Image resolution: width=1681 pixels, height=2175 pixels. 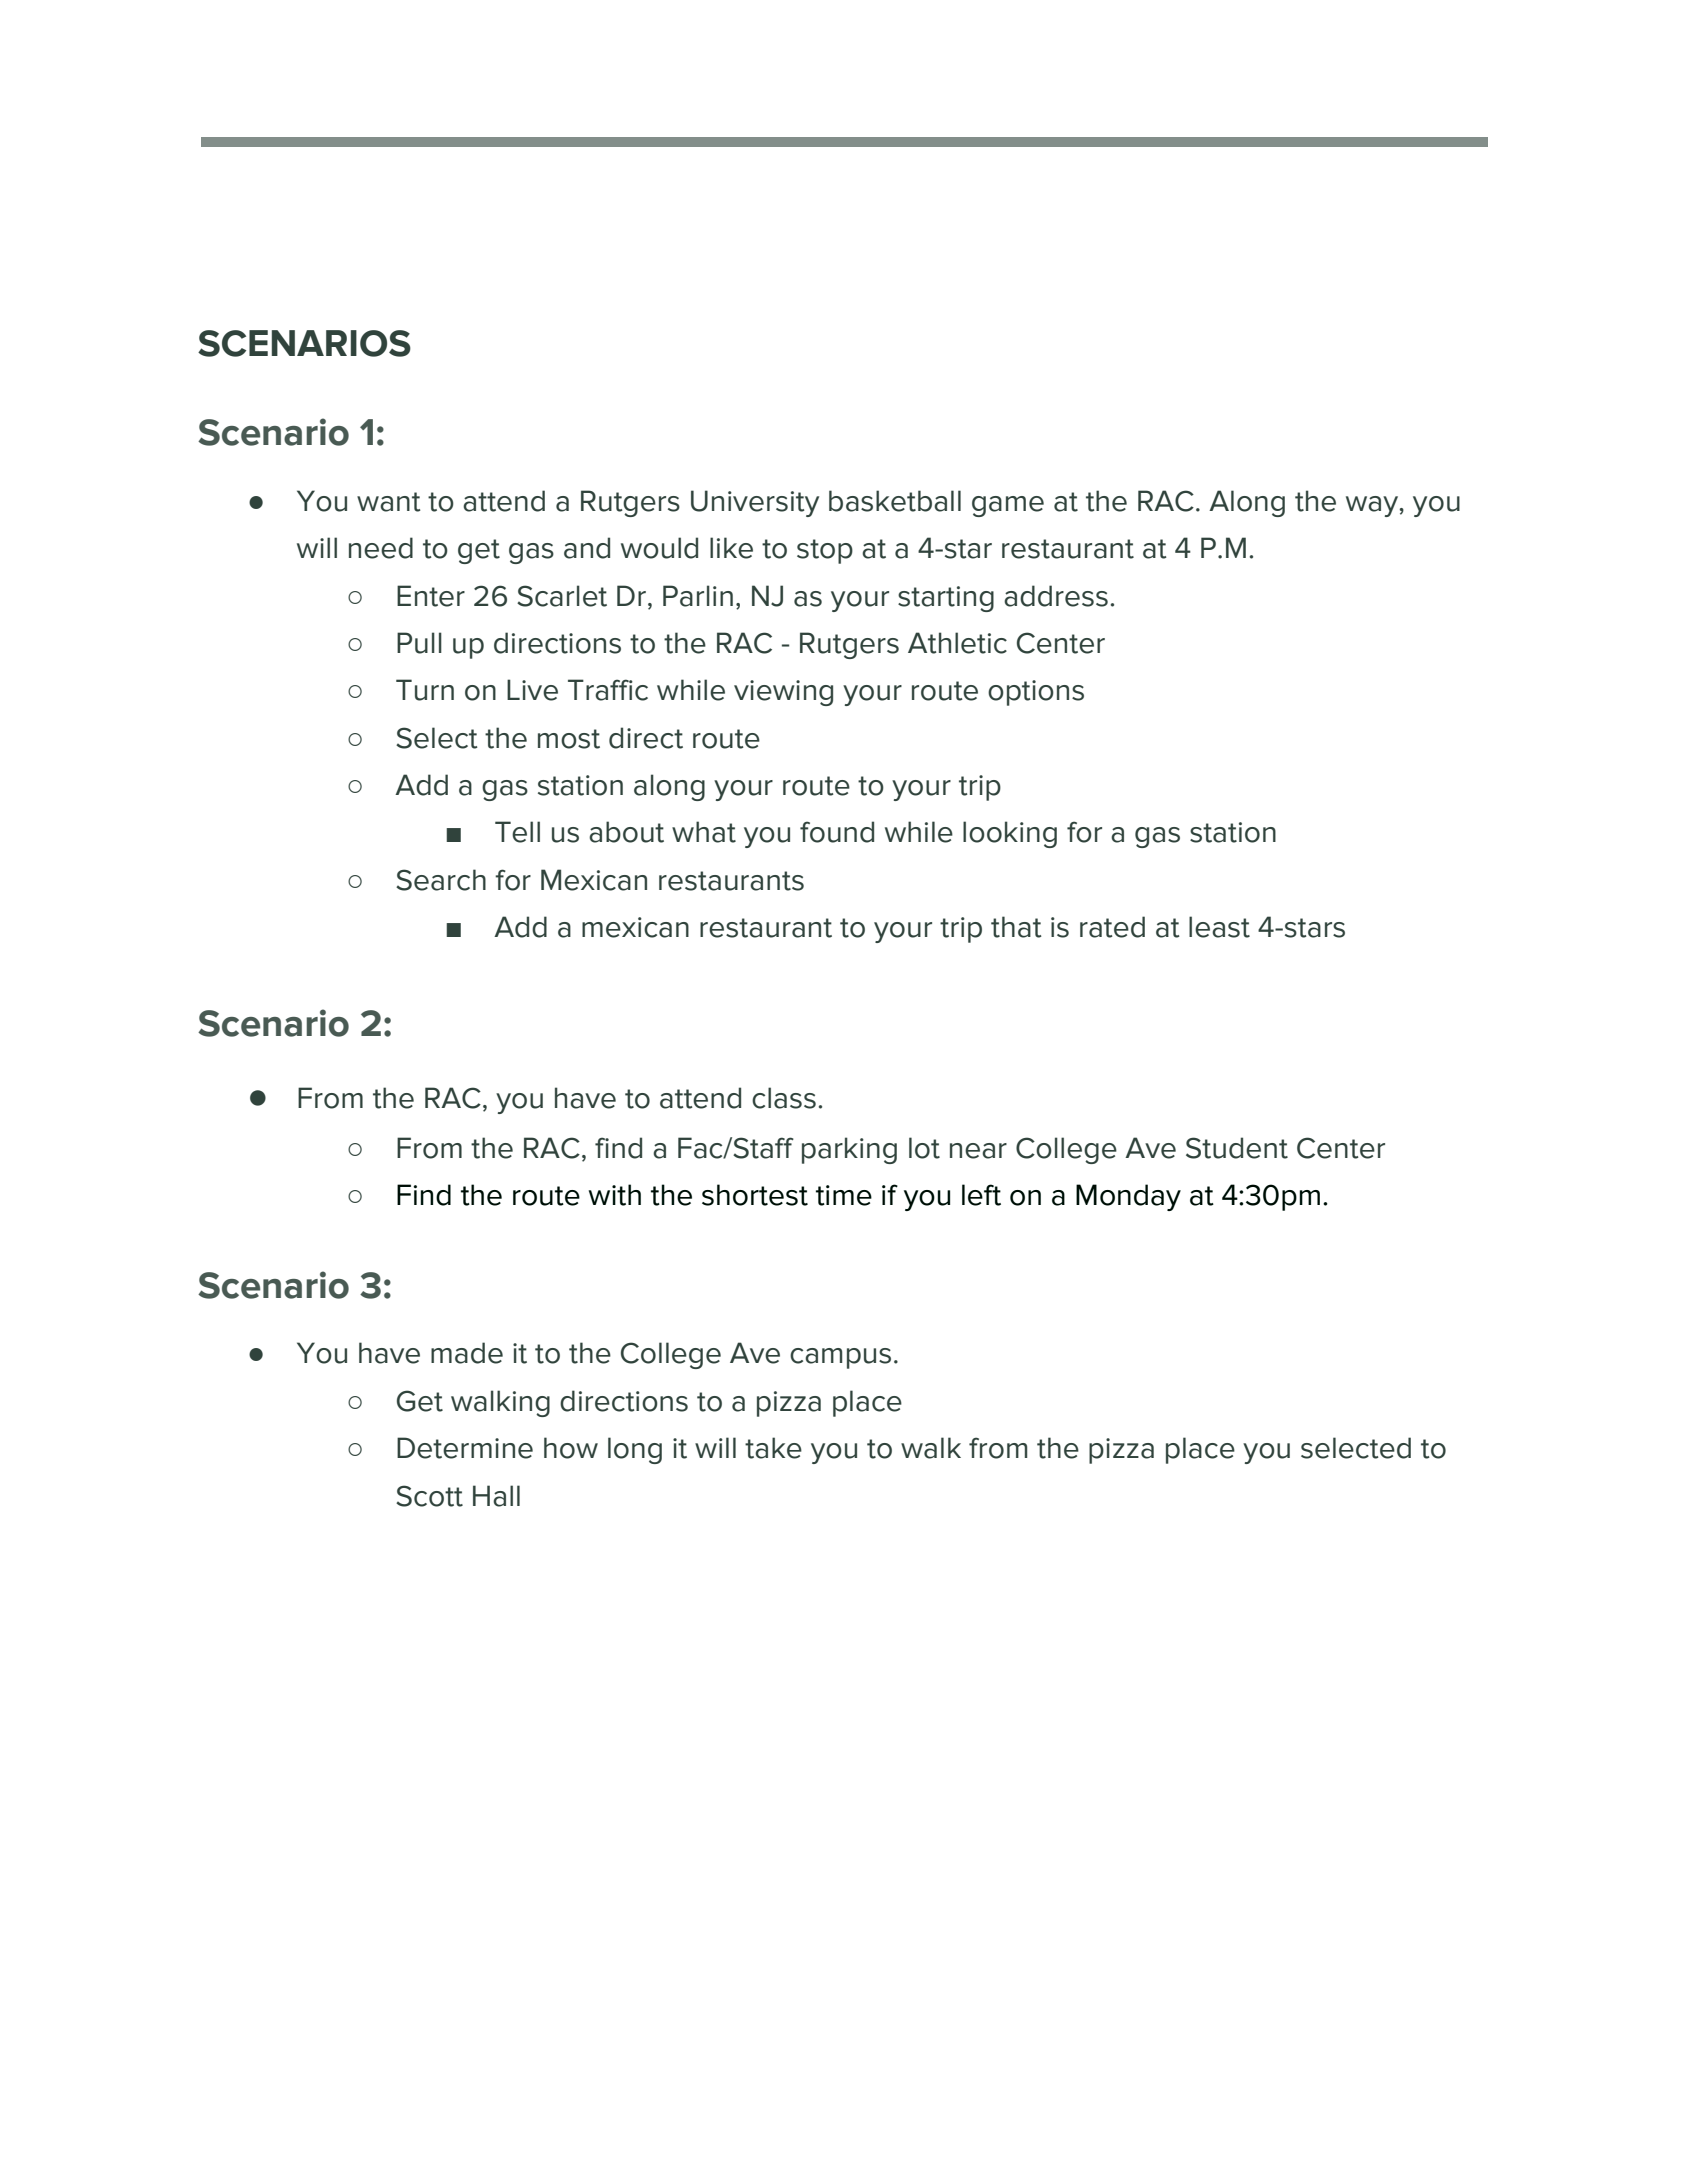 I want to click on take, so click(x=773, y=1448).
